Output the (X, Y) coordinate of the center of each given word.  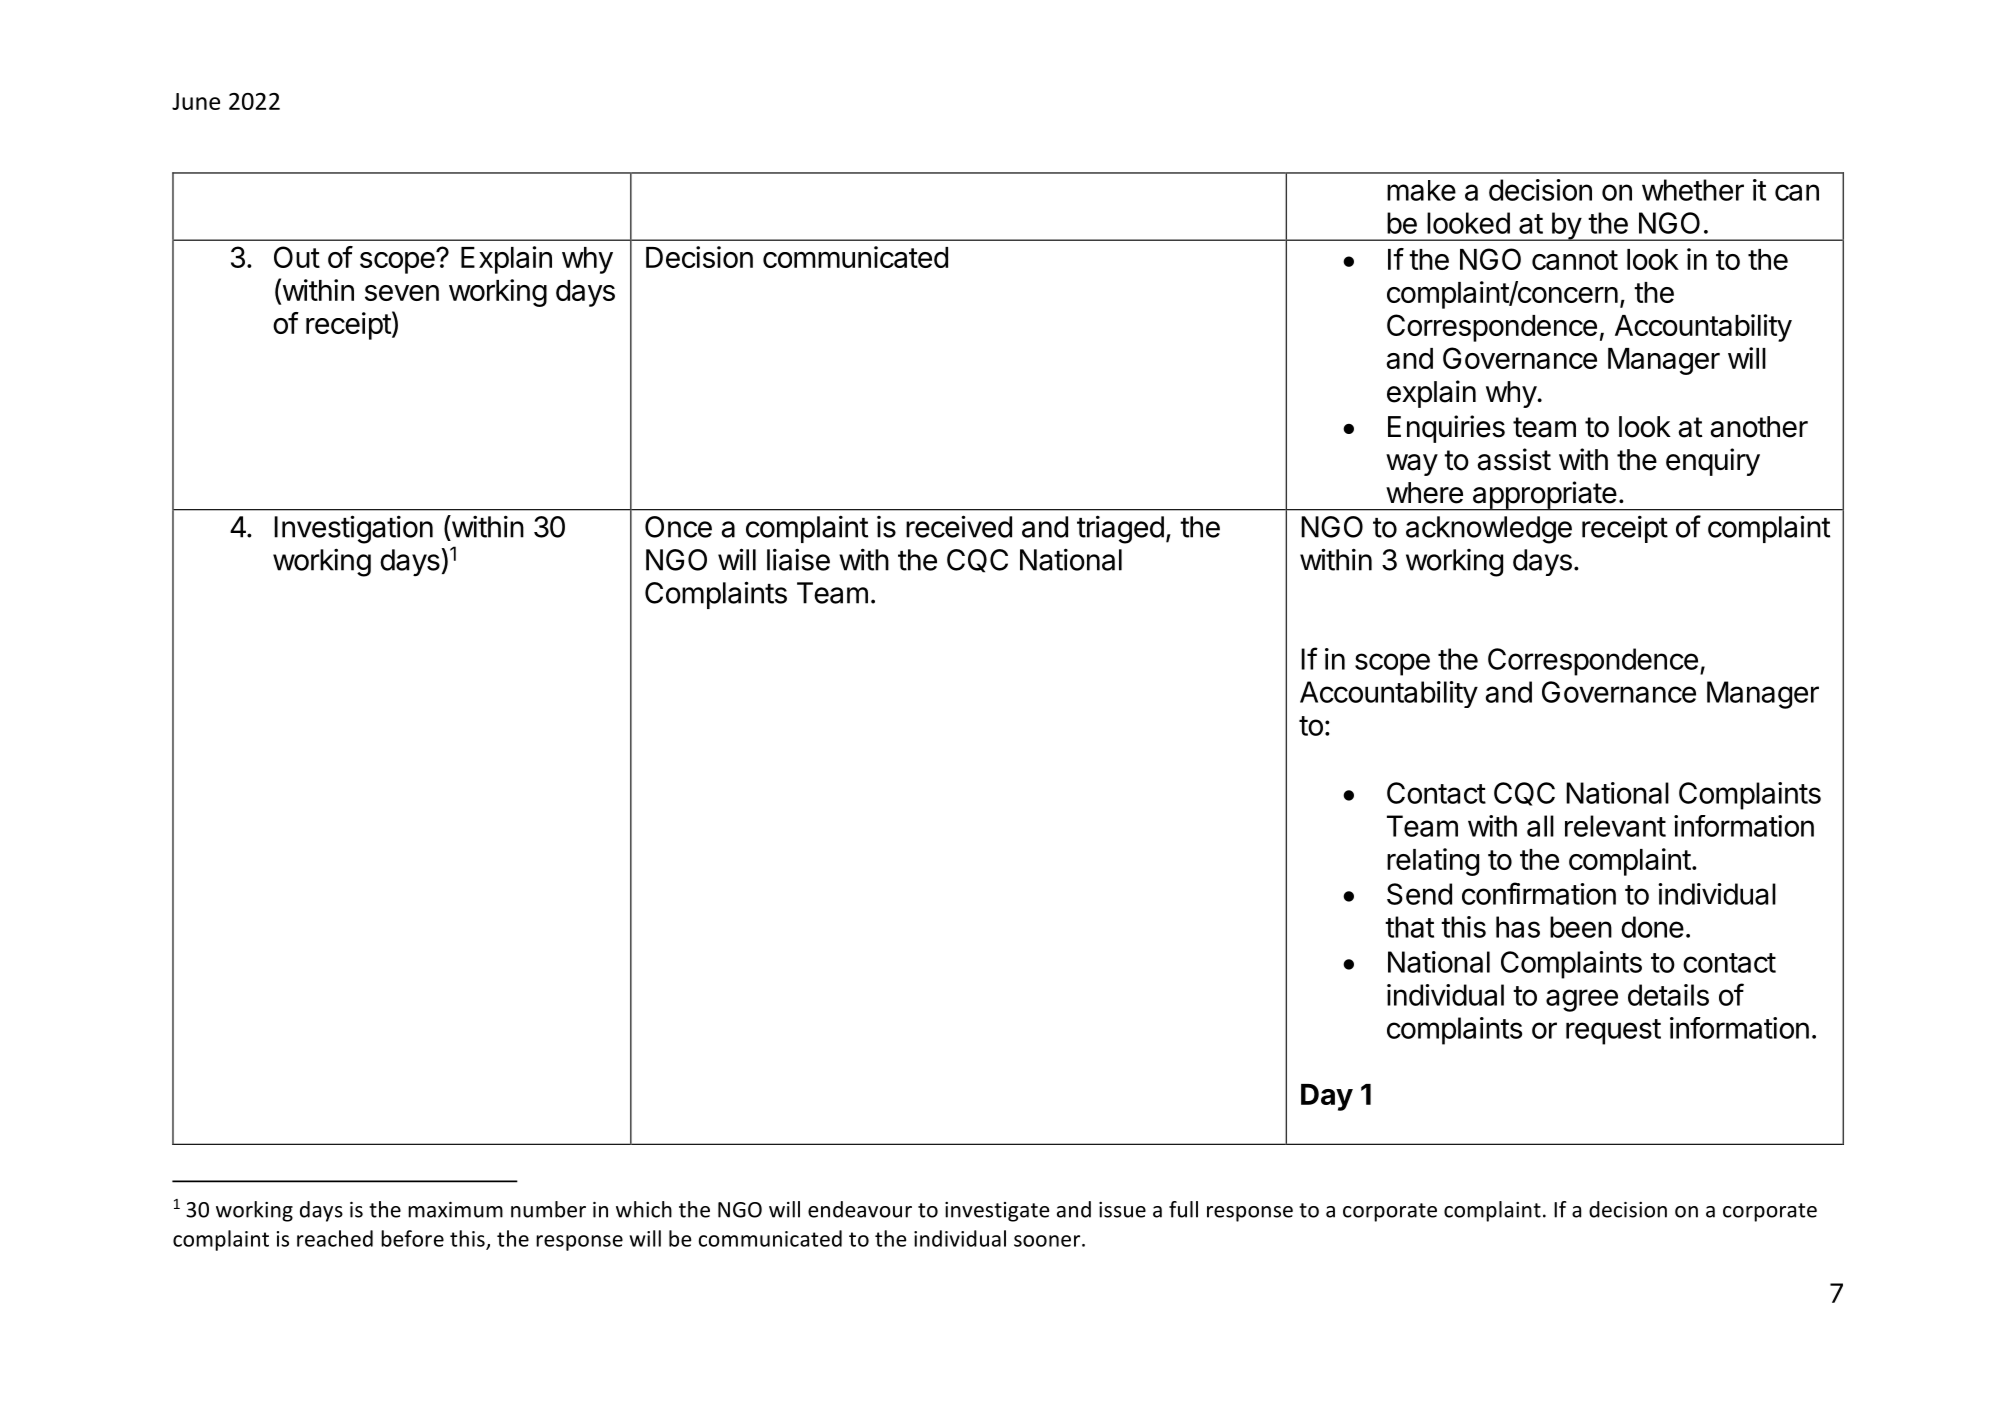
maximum (455, 1210)
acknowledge (1489, 530)
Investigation (353, 529)
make (1421, 190)
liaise (798, 559)
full (1183, 1209)
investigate (997, 1212)
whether (1693, 190)
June (196, 101)
